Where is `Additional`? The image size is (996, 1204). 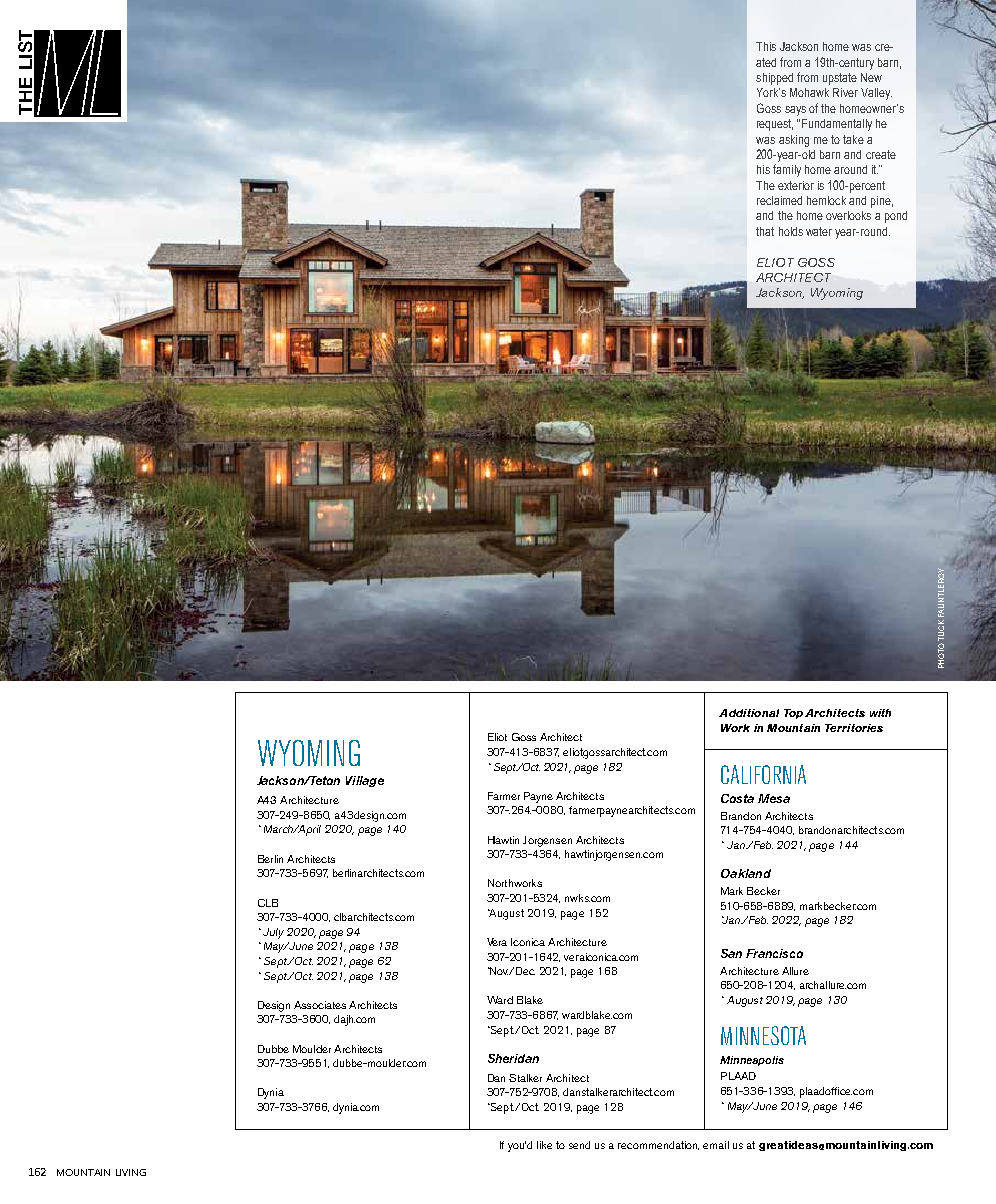
Additional is located at coordinates (749, 713).
